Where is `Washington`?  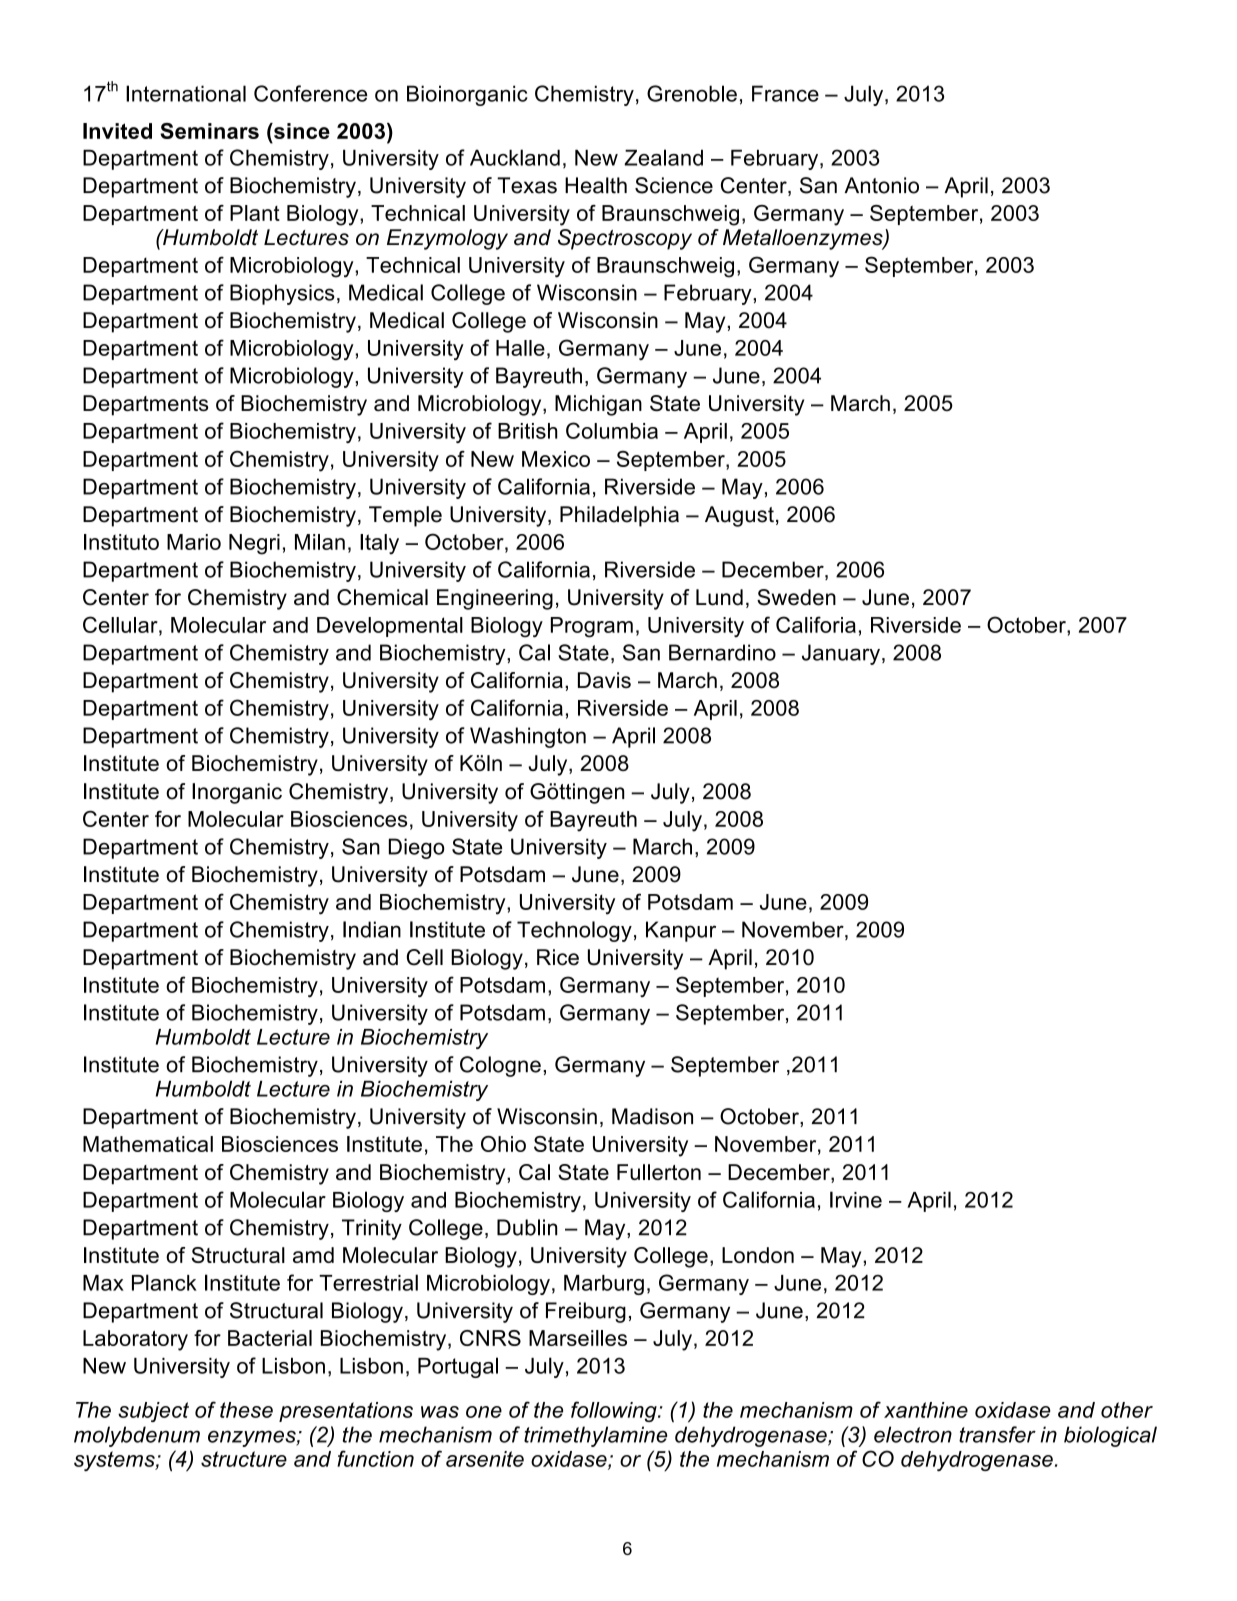 Washington is located at coordinates (528, 737).
